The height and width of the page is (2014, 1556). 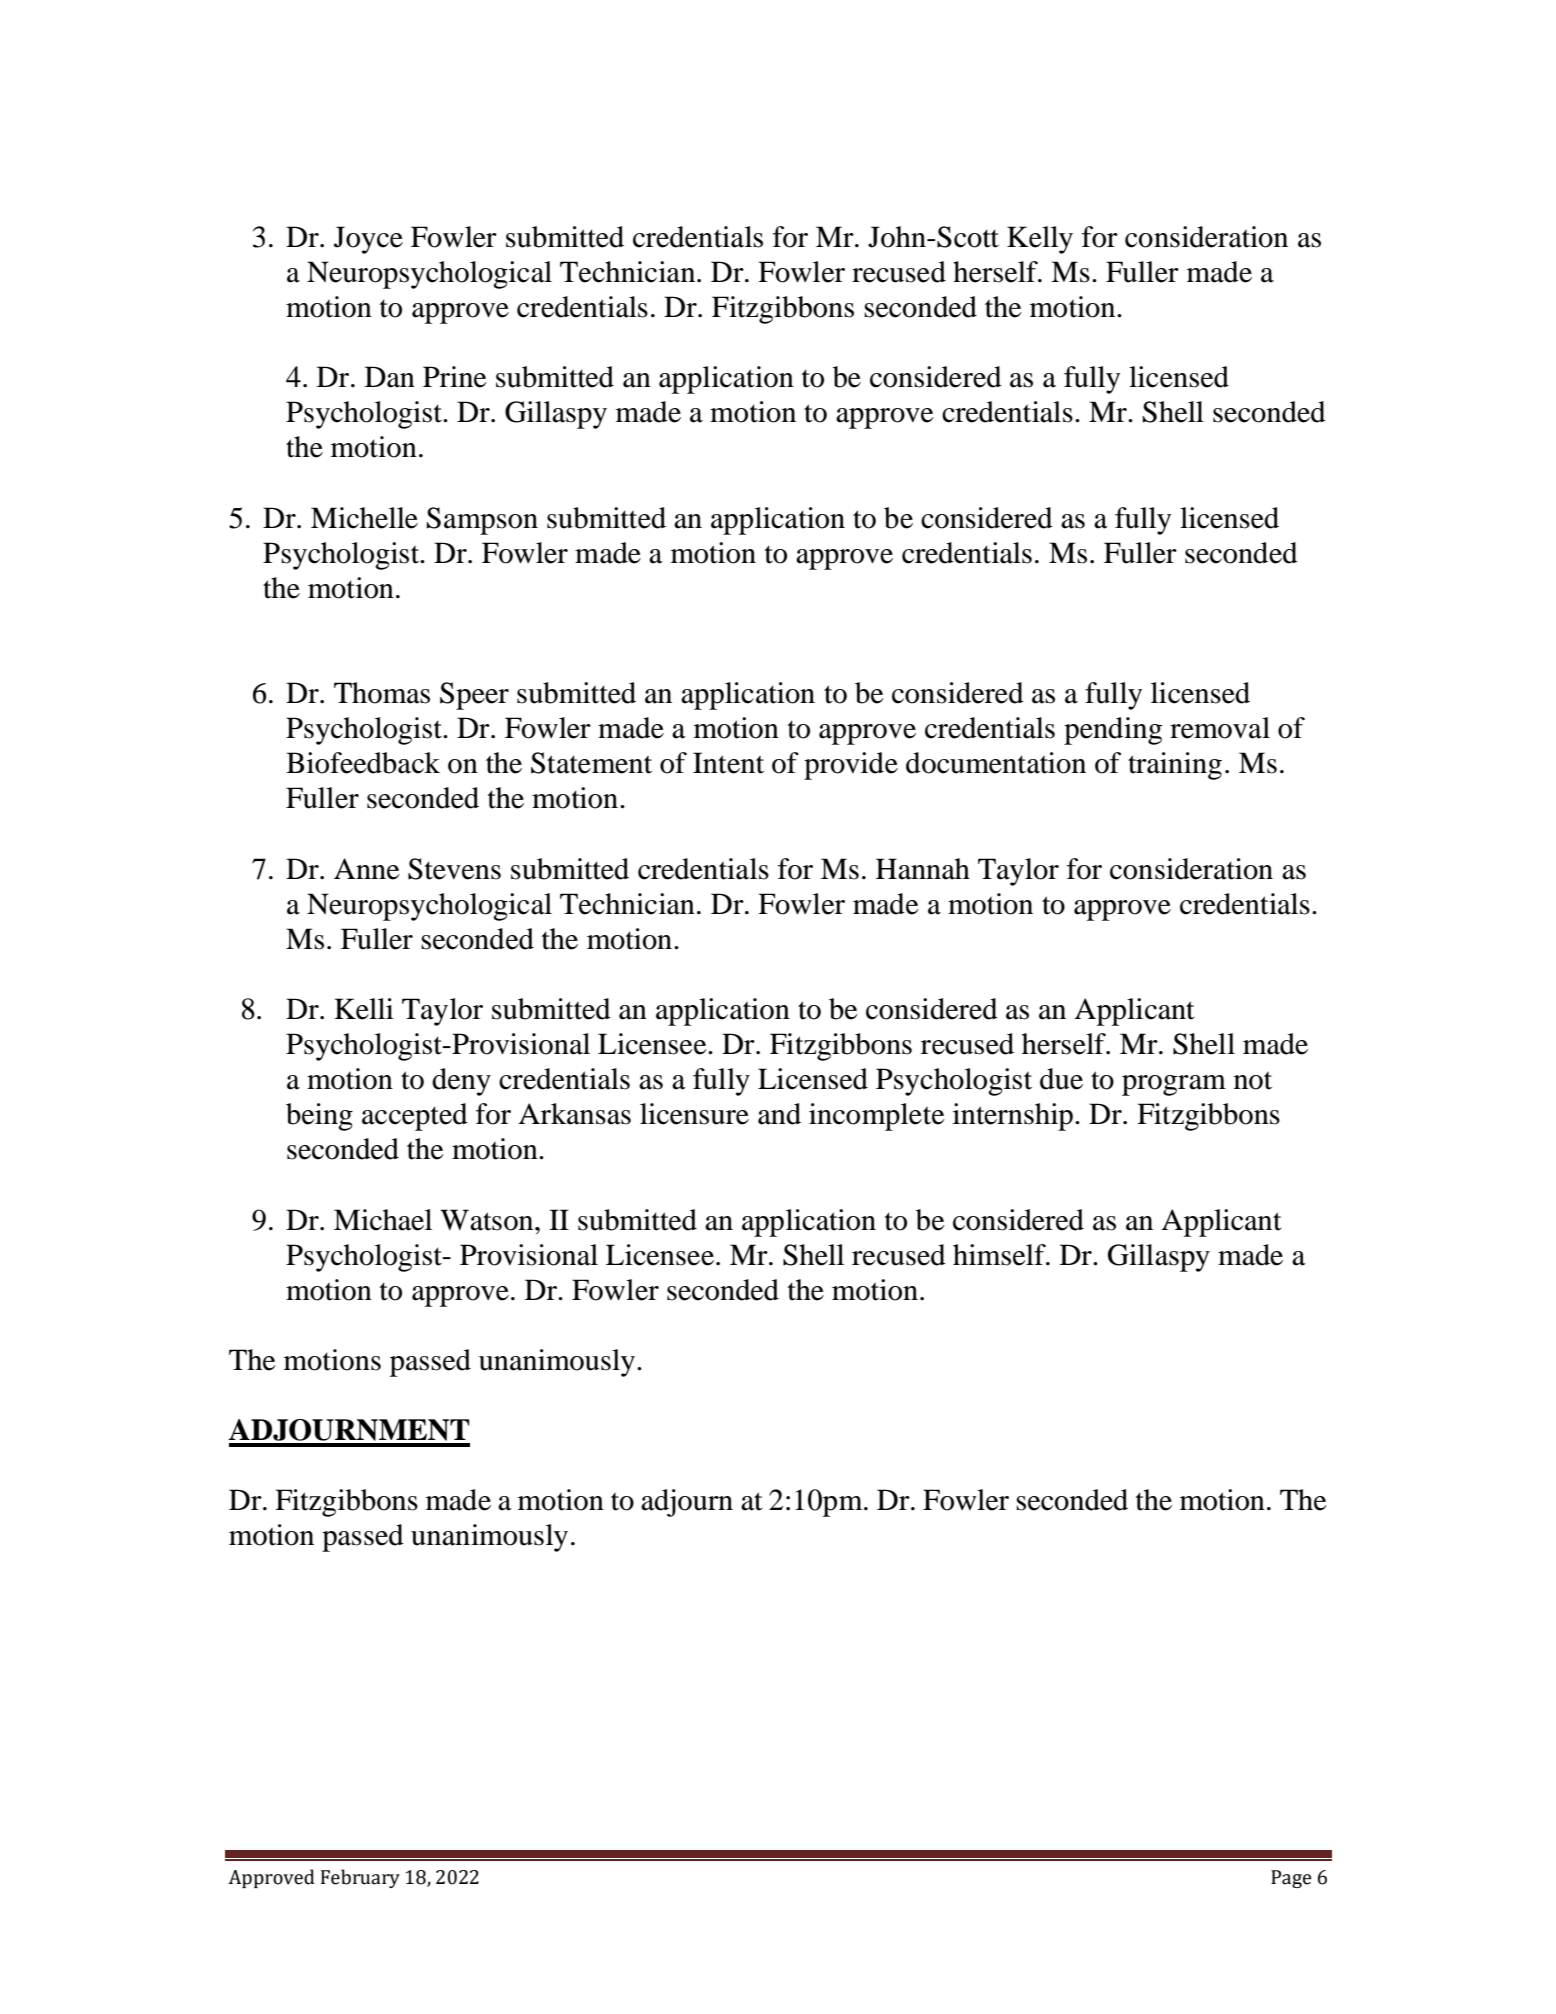 What do you see at coordinates (1220, 728) in the page?
I see `removal` at bounding box center [1220, 728].
